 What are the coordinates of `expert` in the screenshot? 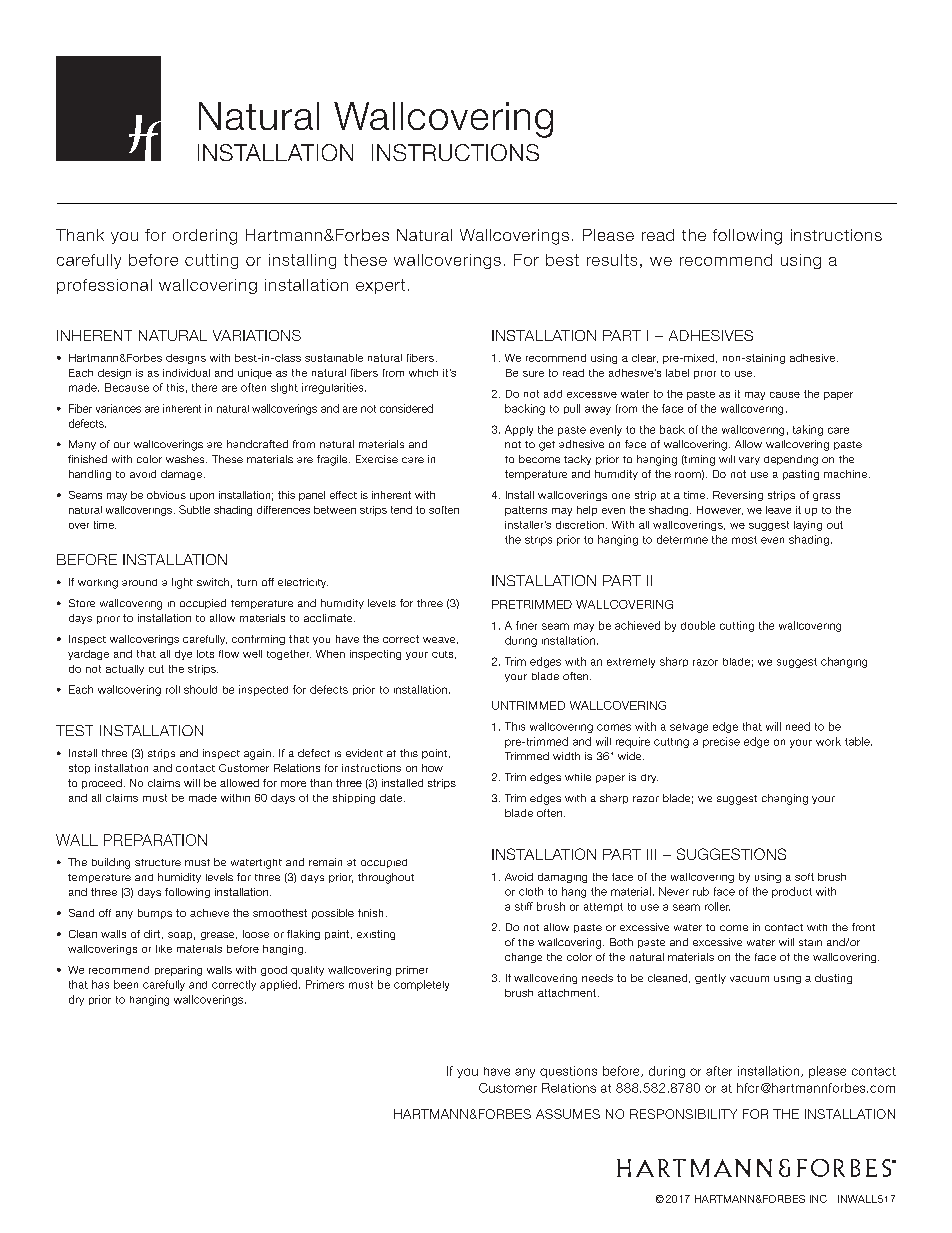 It's located at (380, 286).
